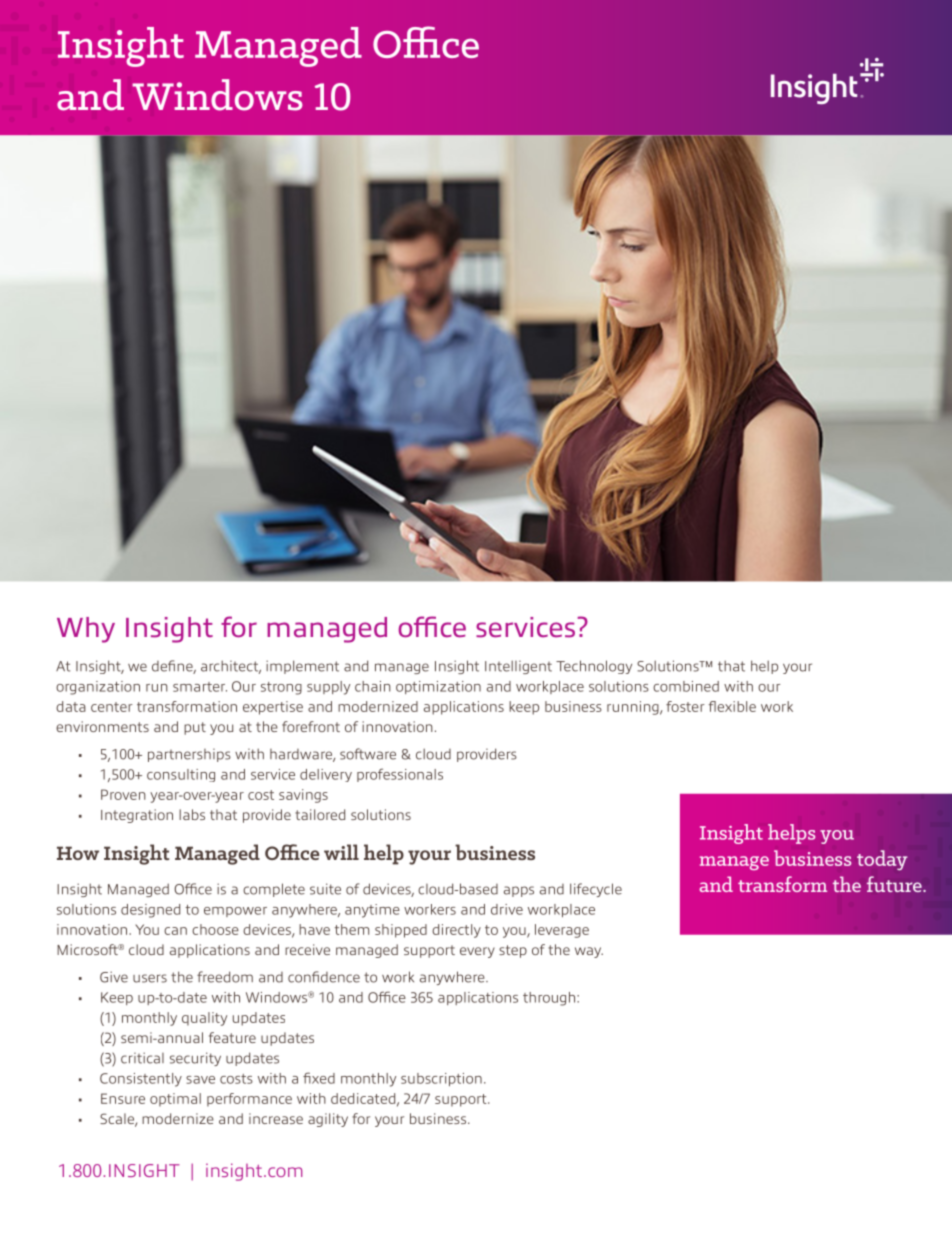  Describe the element at coordinates (519, 891) in the page. I see `apps` at that location.
